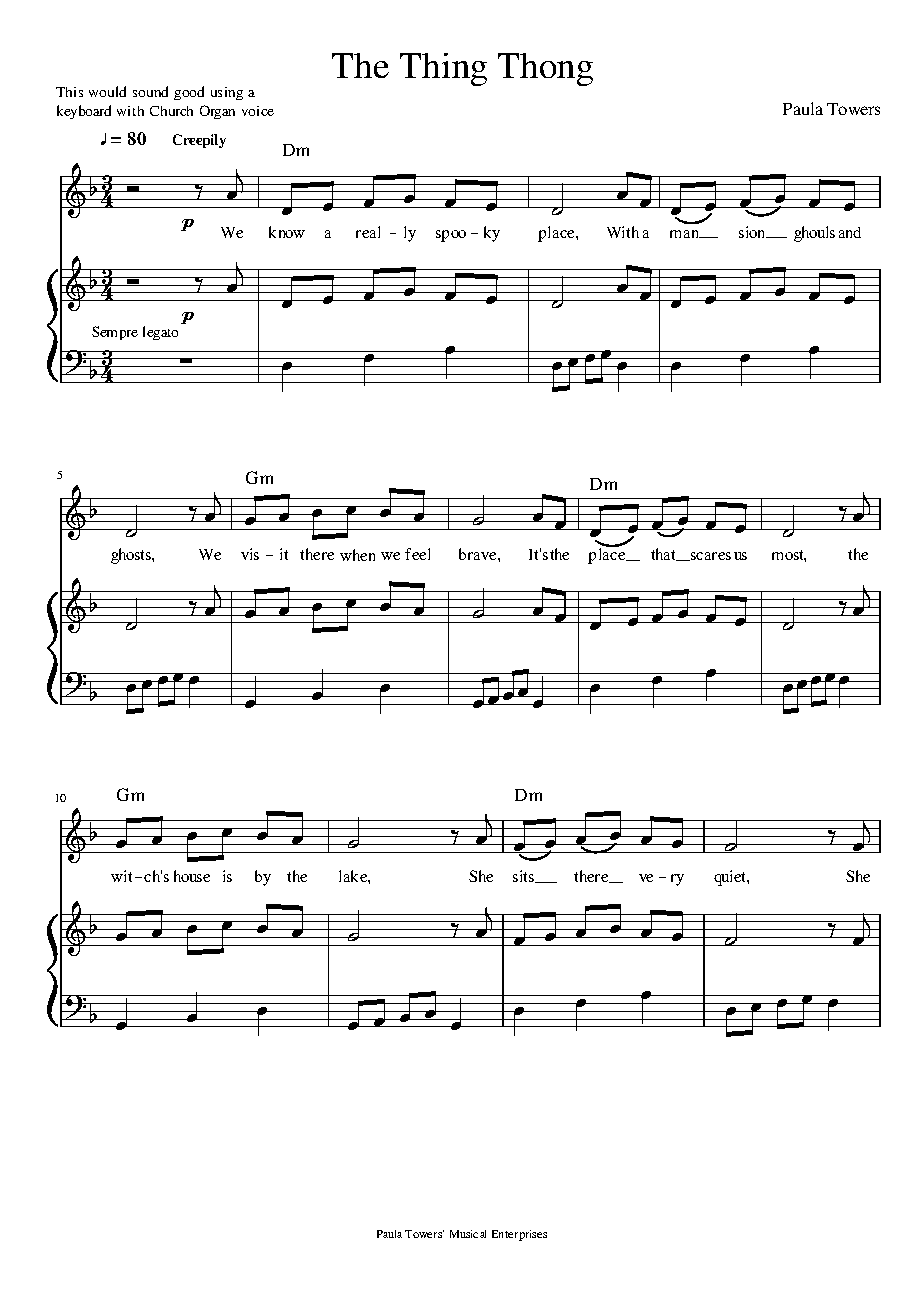 The image size is (924, 1308). What do you see at coordinates (525, 876) in the screenshot?
I see `sits` at bounding box center [525, 876].
